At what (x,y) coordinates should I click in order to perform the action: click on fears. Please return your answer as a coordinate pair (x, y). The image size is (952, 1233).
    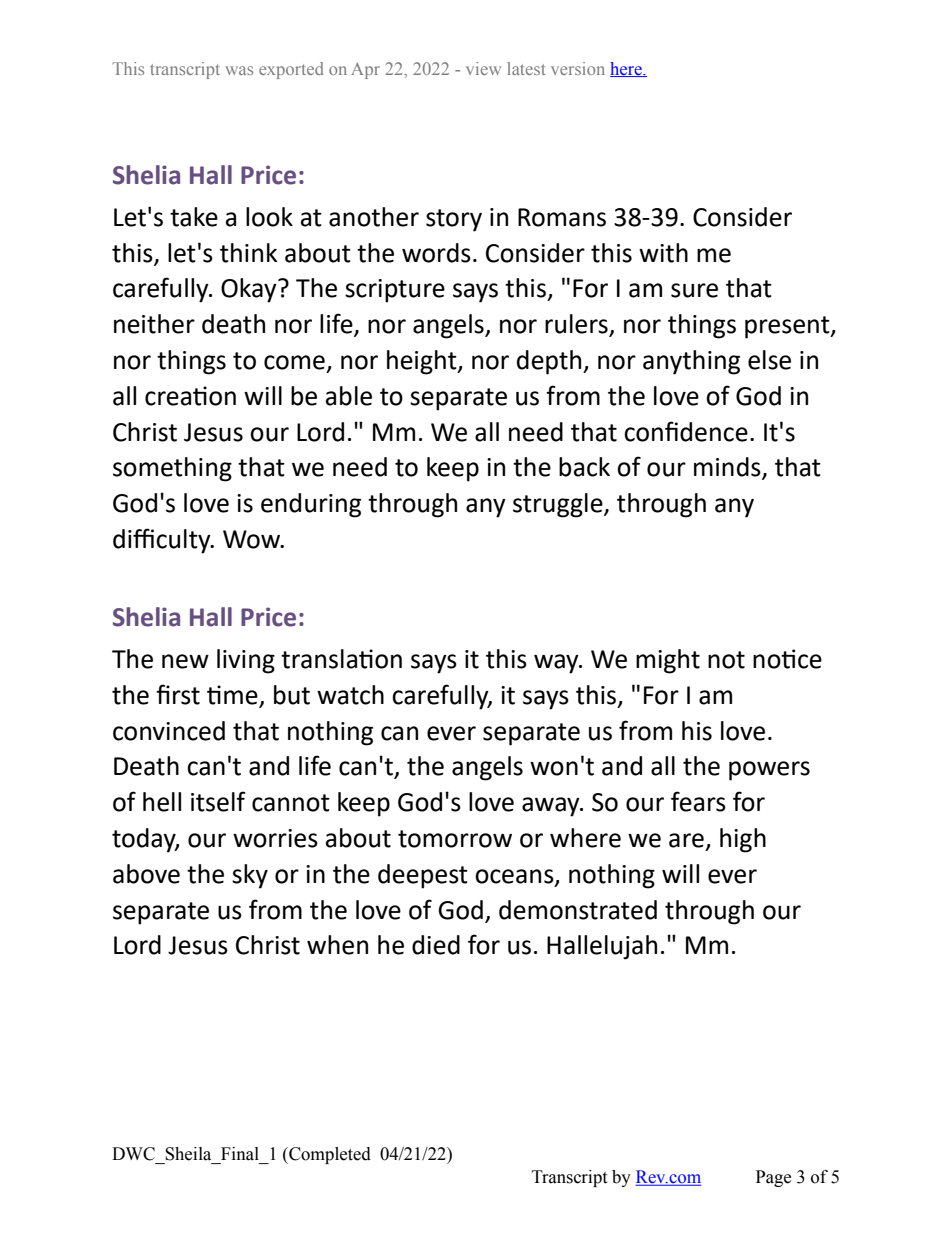
    Looking at the image, I should click on (698, 801).
